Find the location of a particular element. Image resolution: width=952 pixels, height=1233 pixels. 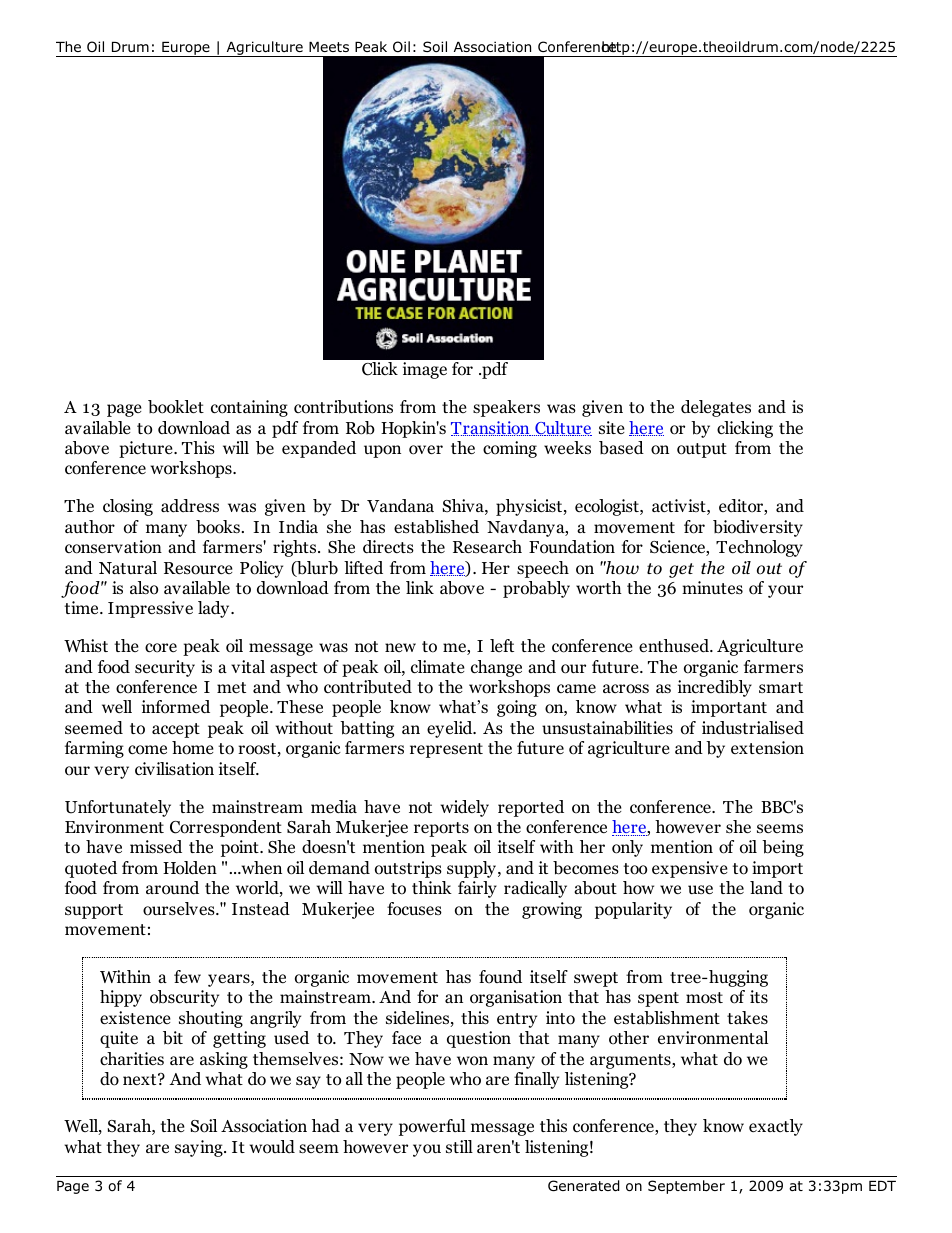

still is located at coordinates (459, 1146).
